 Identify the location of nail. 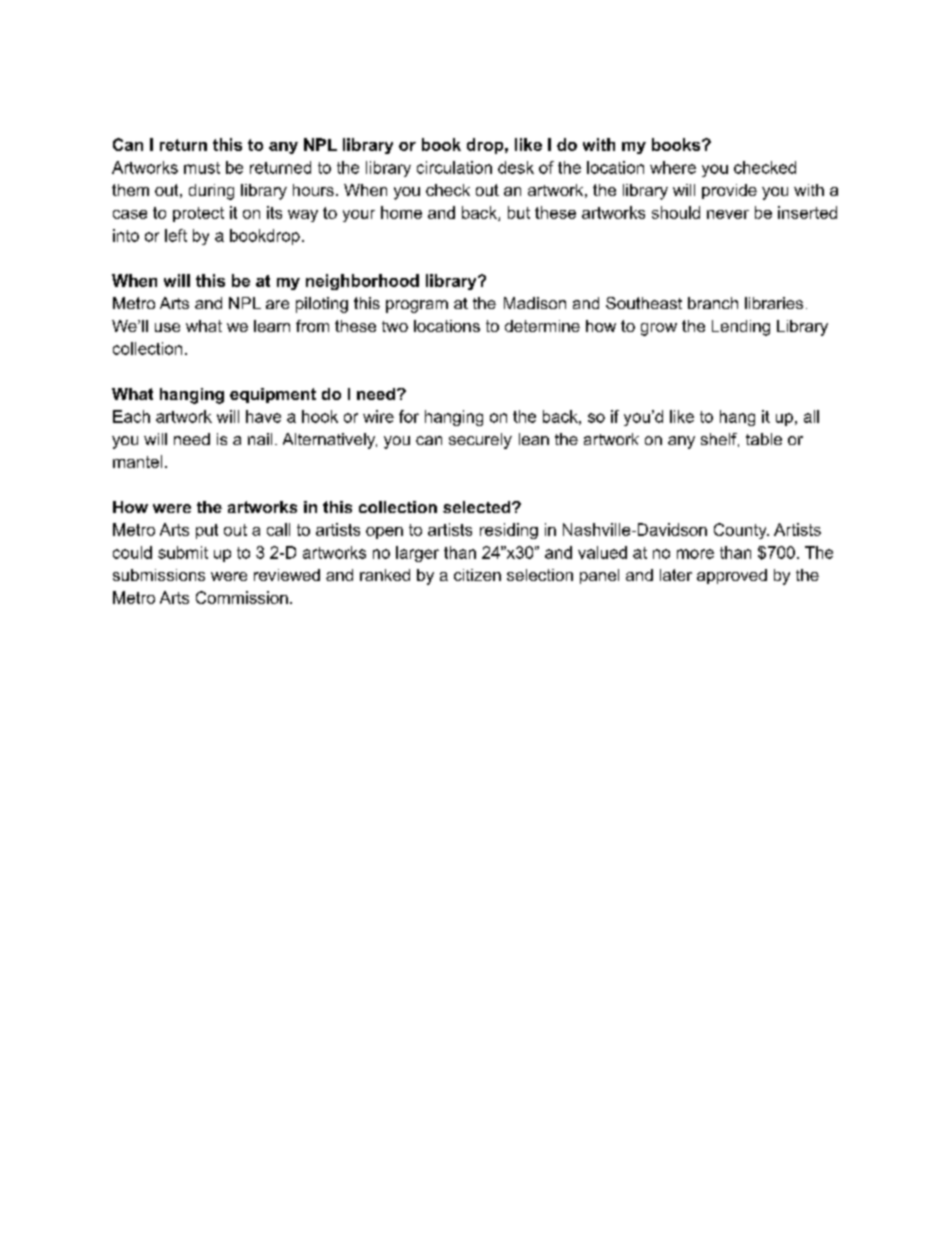
(260, 439).
